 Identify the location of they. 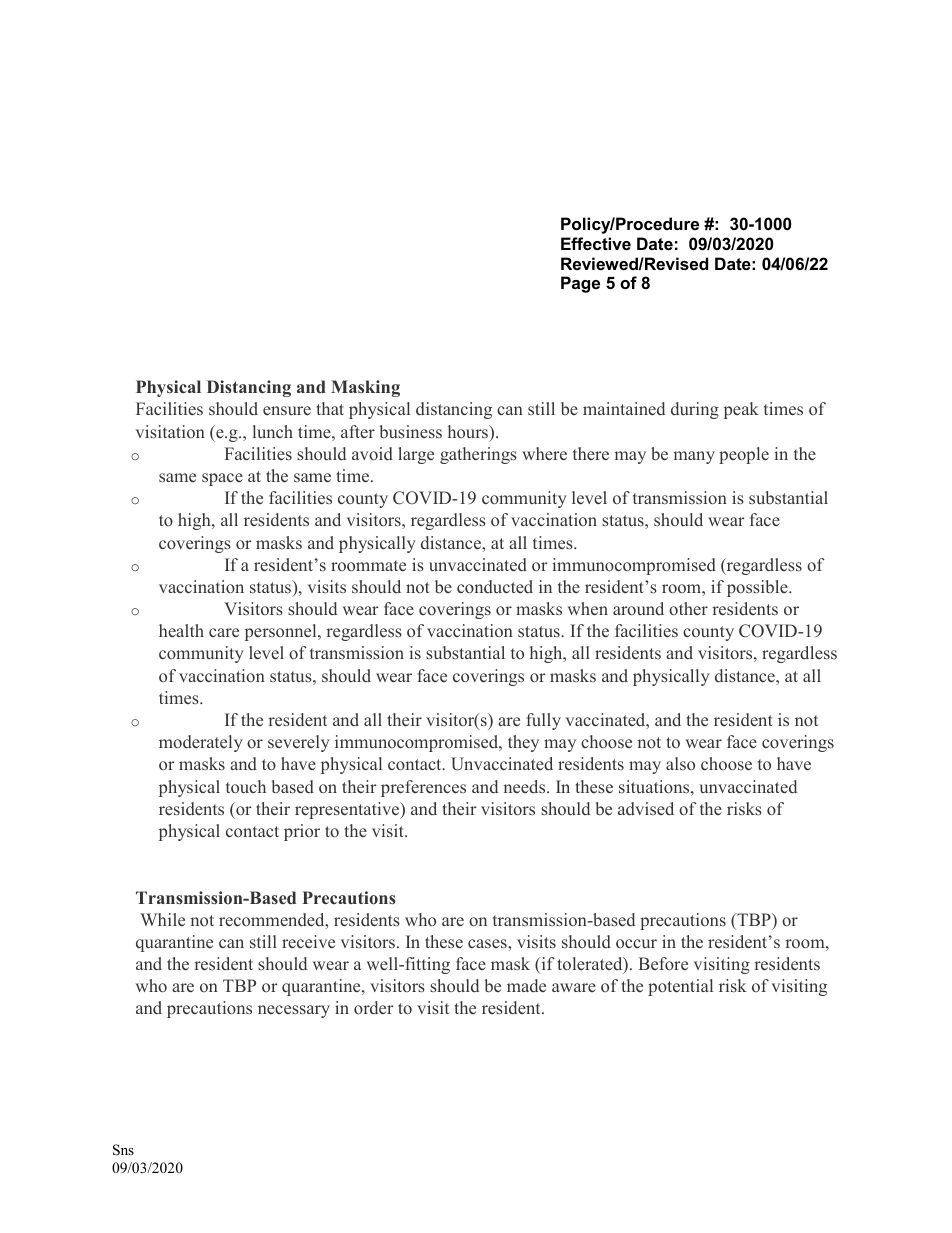
(523, 743).
